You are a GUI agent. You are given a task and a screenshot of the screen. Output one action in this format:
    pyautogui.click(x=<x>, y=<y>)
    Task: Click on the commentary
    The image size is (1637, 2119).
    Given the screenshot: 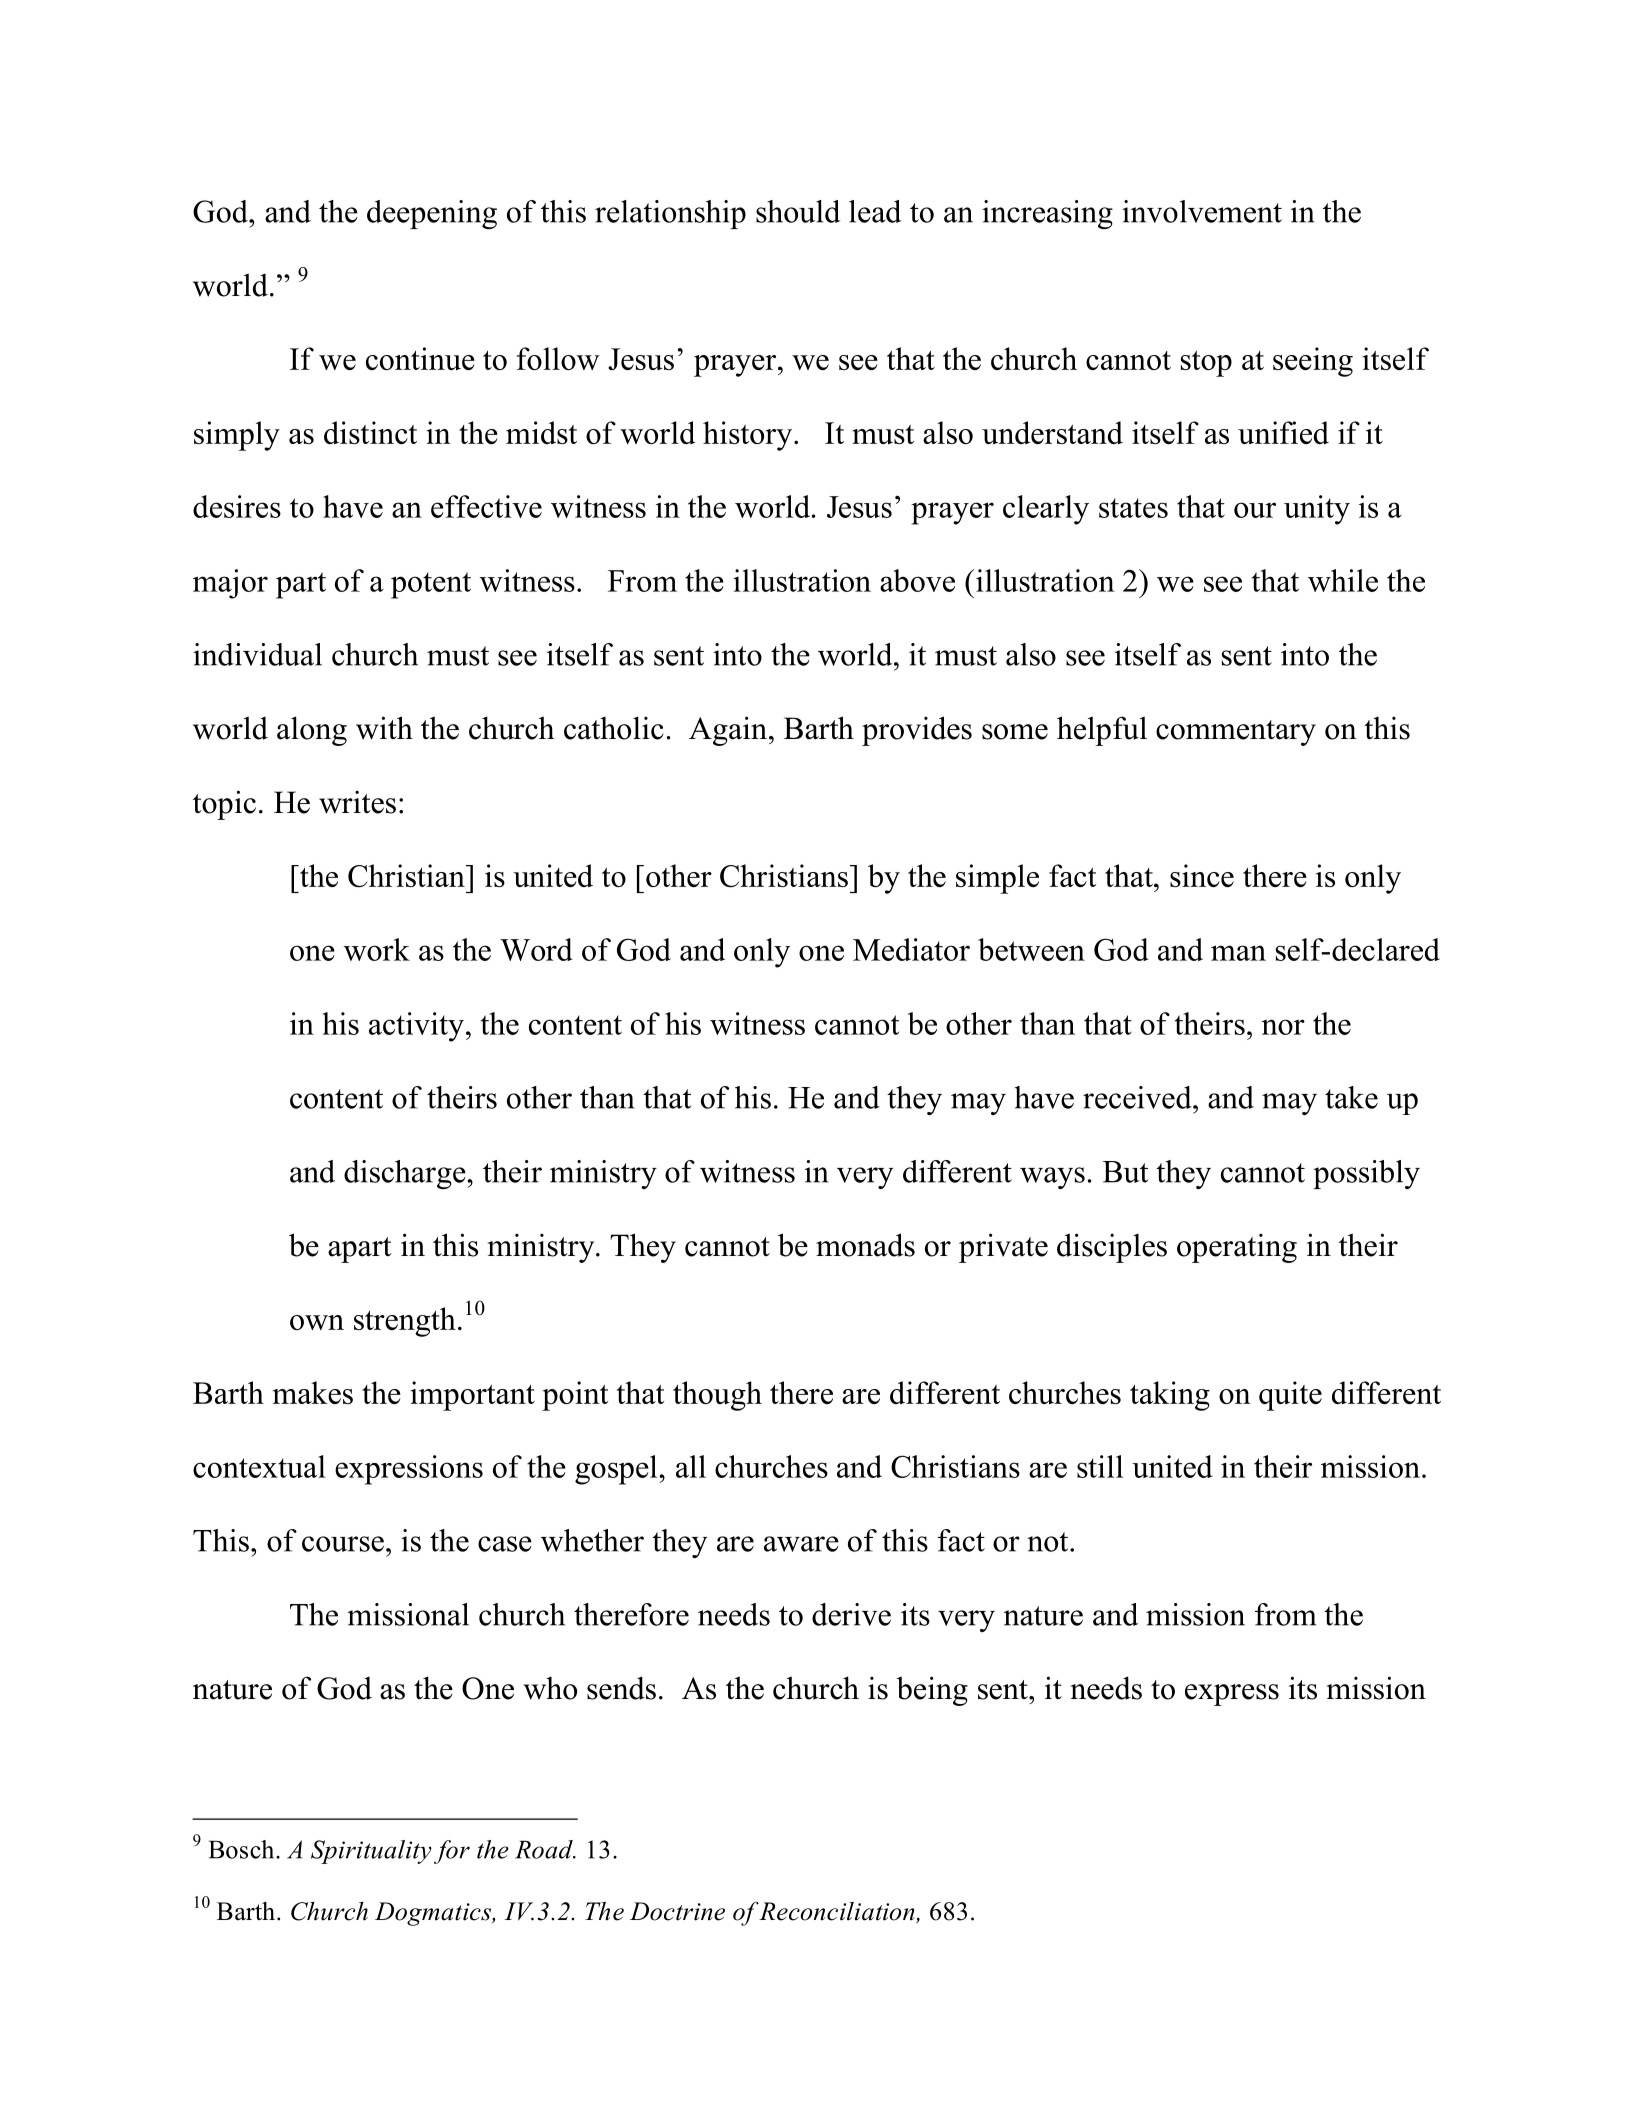 What is the action you would take?
    pyautogui.click(x=1236, y=733)
